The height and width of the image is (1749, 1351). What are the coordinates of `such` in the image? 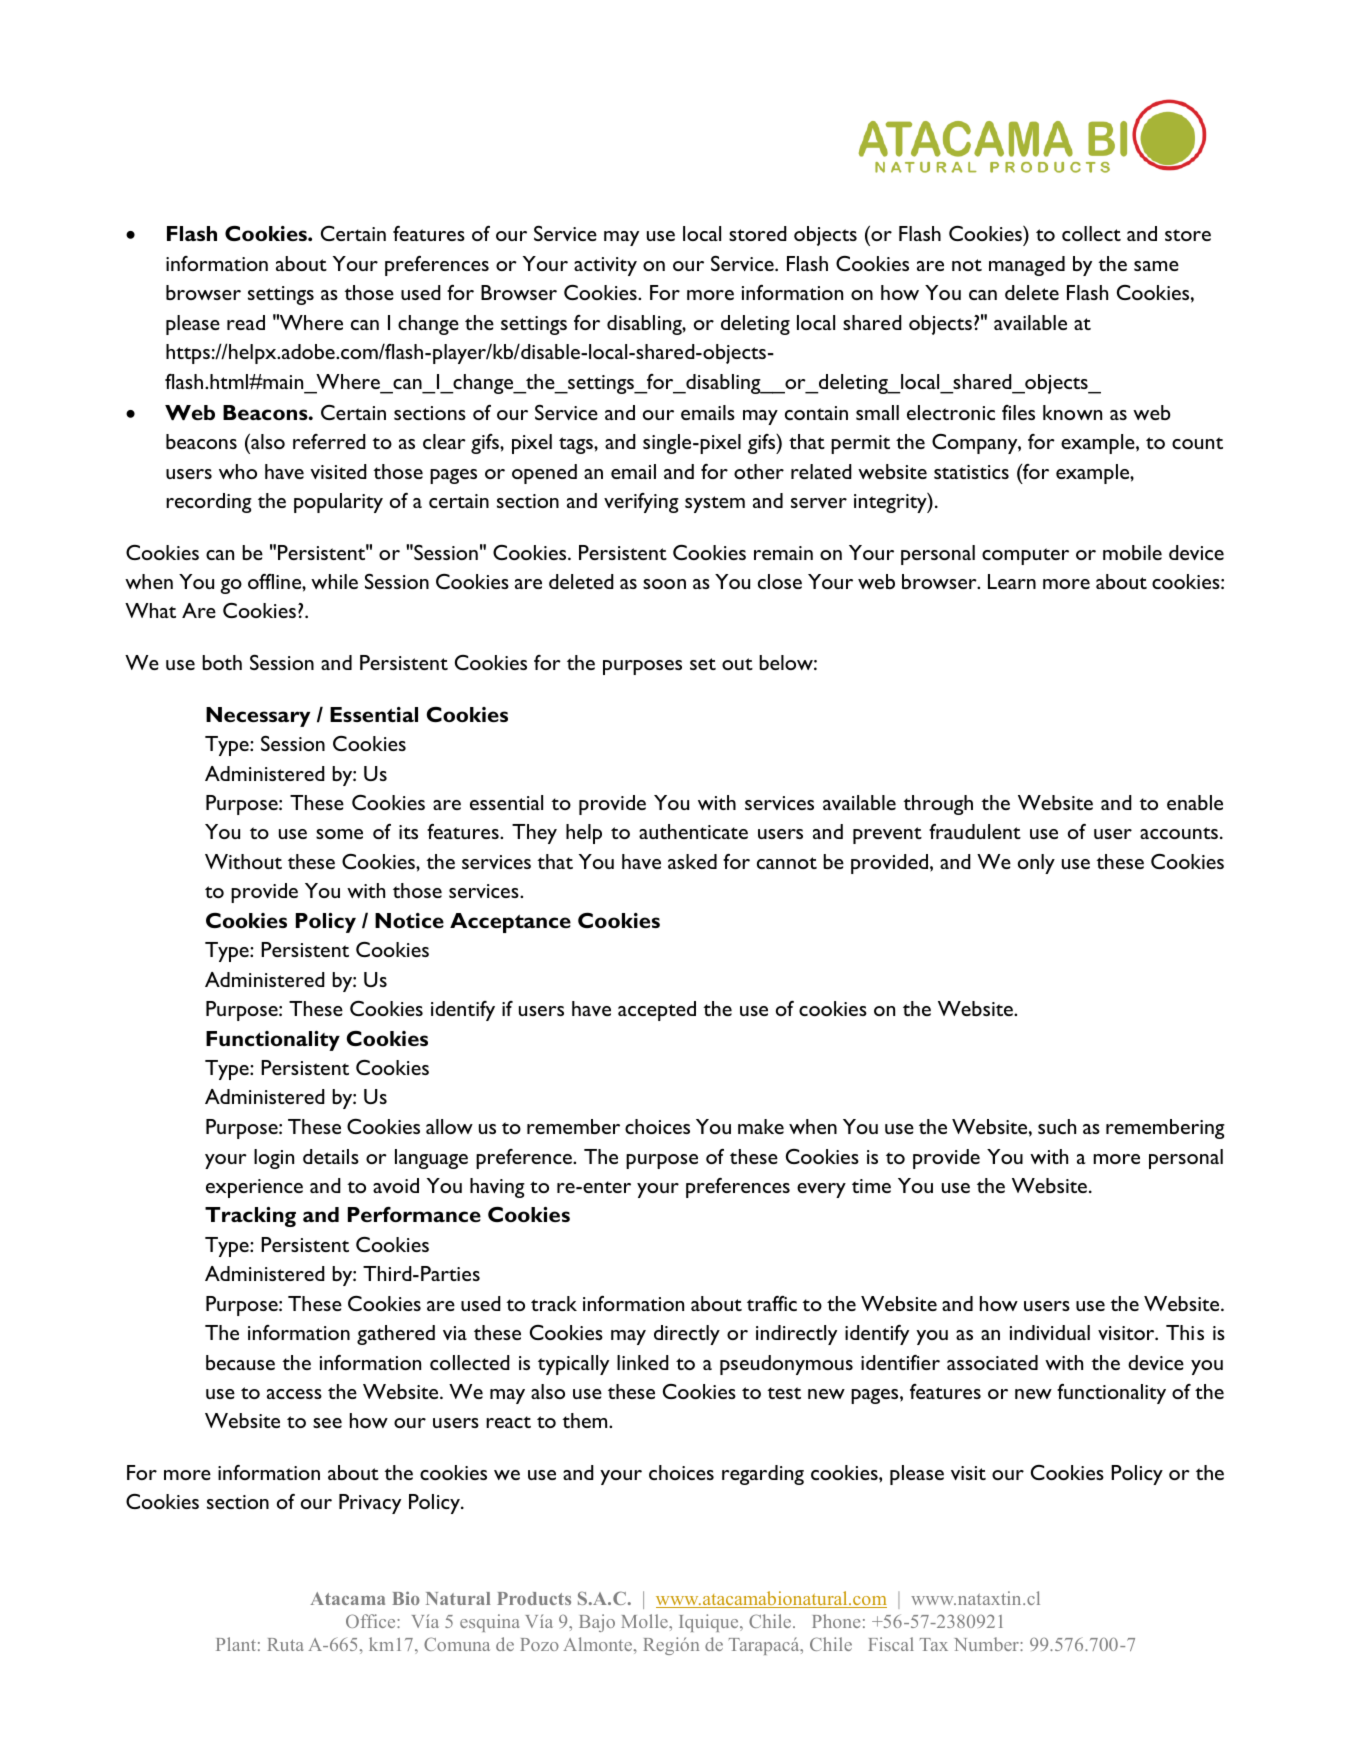 It's located at (1057, 1126).
